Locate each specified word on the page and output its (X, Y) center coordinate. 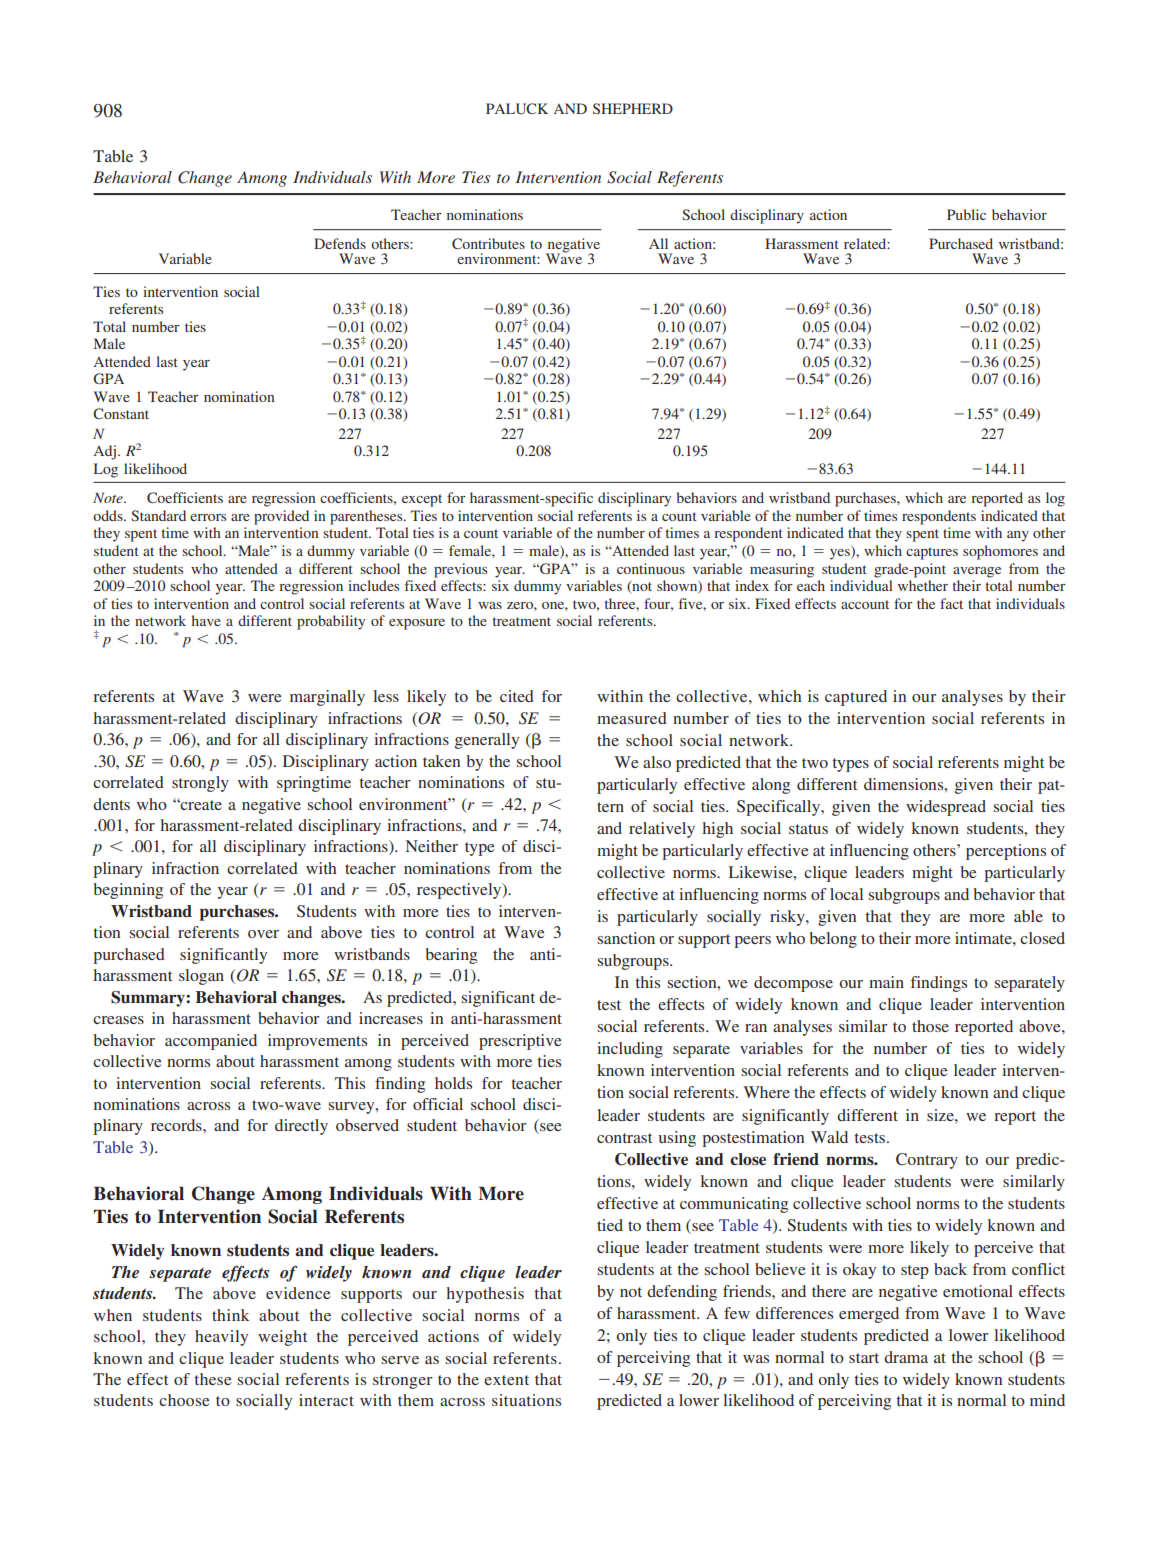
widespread (946, 808)
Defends (340, 243)
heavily (221, 1338)
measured (632, 718)
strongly (200, 784)
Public (966, 214)
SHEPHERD (633, 108)
